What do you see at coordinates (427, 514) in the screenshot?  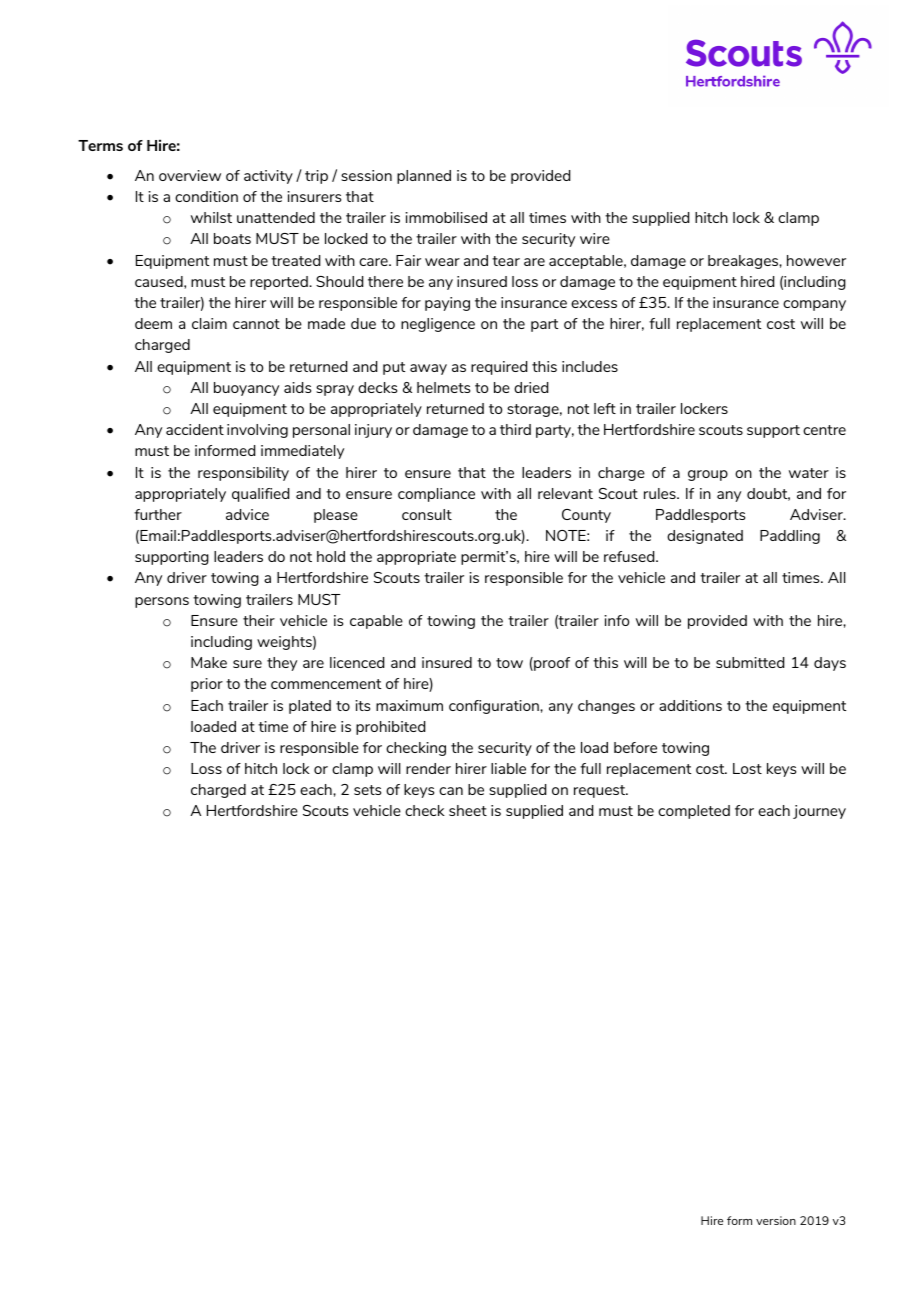 I see `consult` at bounding box center [427, 514].
